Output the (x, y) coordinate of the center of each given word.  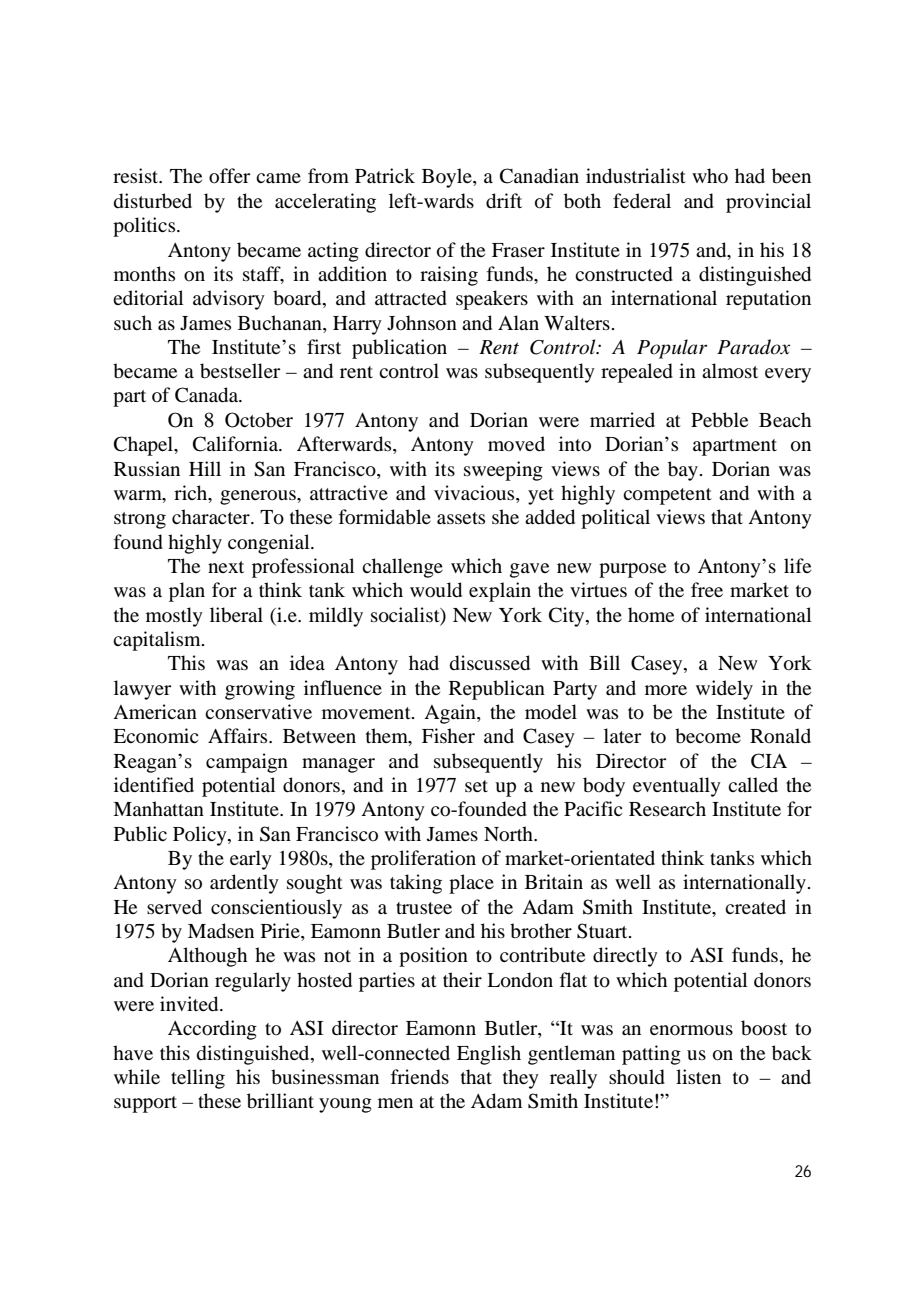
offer (229, 176)
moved (516, 443)
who (710, 175)
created (755, 906)
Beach (785, 419)
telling (198, 1079)
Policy (201, 836)
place (471, 884)
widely (724, 690)
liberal (236, 615)
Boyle (448, 178)
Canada (208, 395)
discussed (490, 663)
